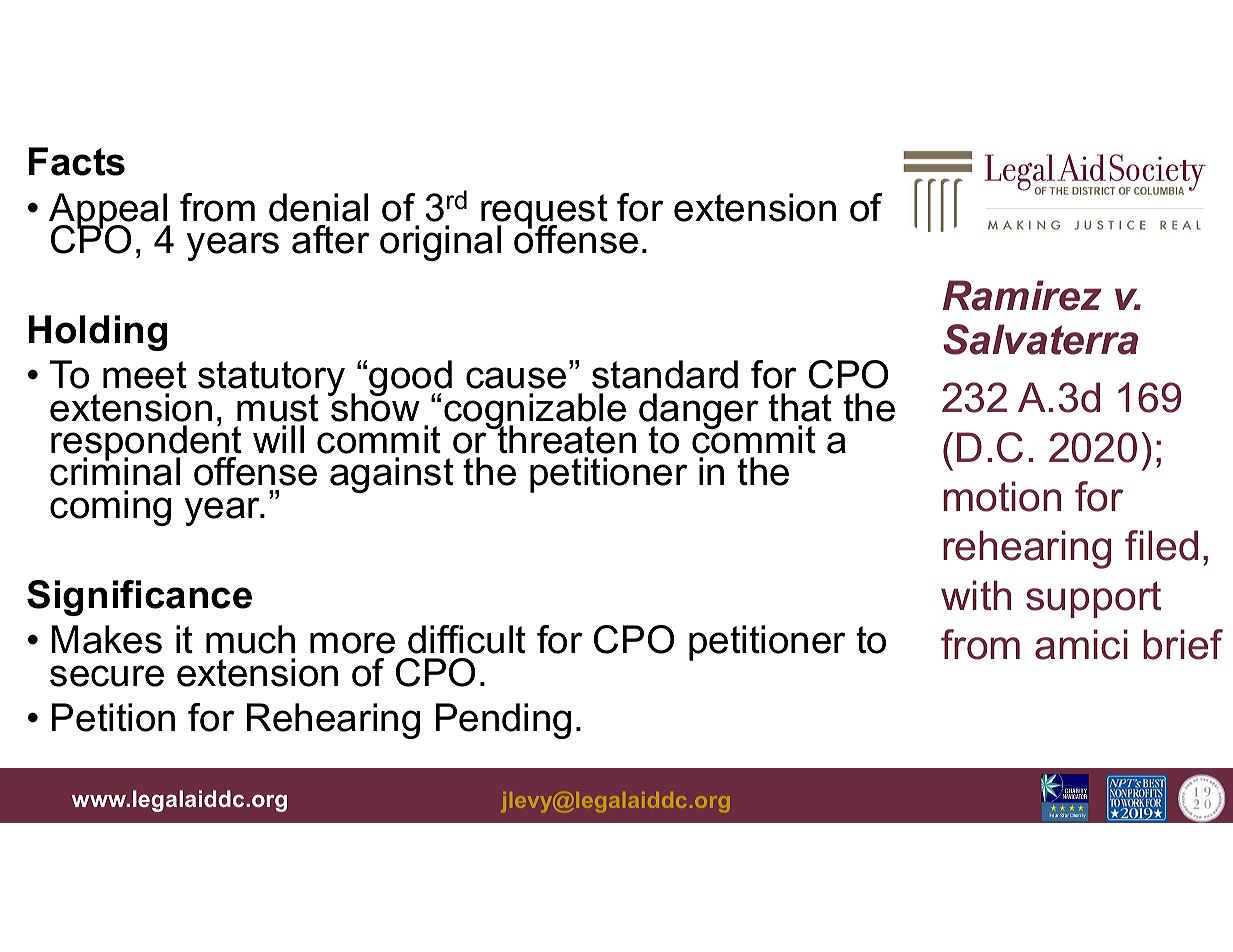 The image size is (1233, 952). I want to click on against, so click(392, 475).
